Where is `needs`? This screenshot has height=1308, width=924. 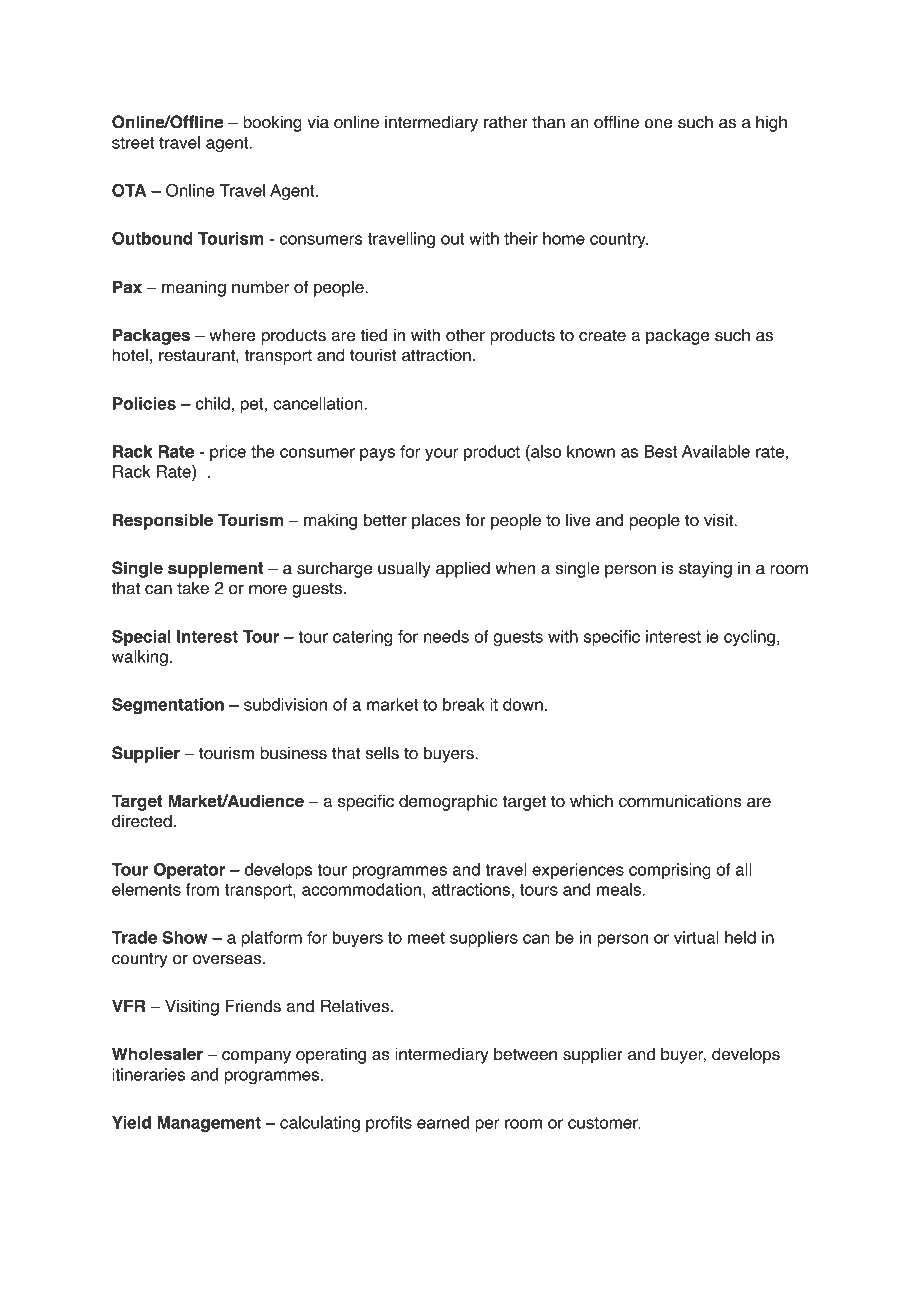 needs is located at coordinates (446, 636).
